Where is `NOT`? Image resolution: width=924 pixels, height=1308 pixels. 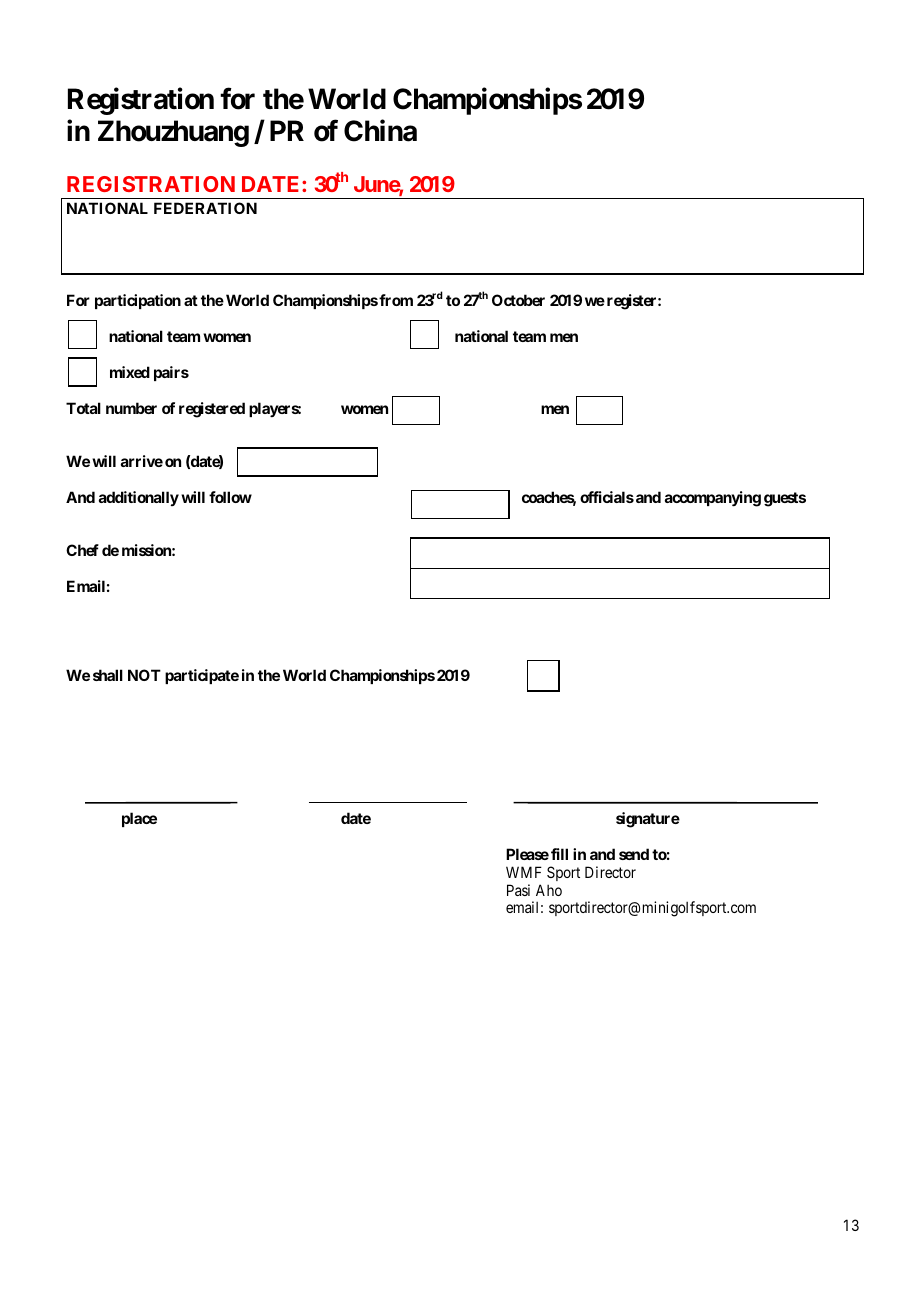 NOT is located at coordinates (144, 675).
